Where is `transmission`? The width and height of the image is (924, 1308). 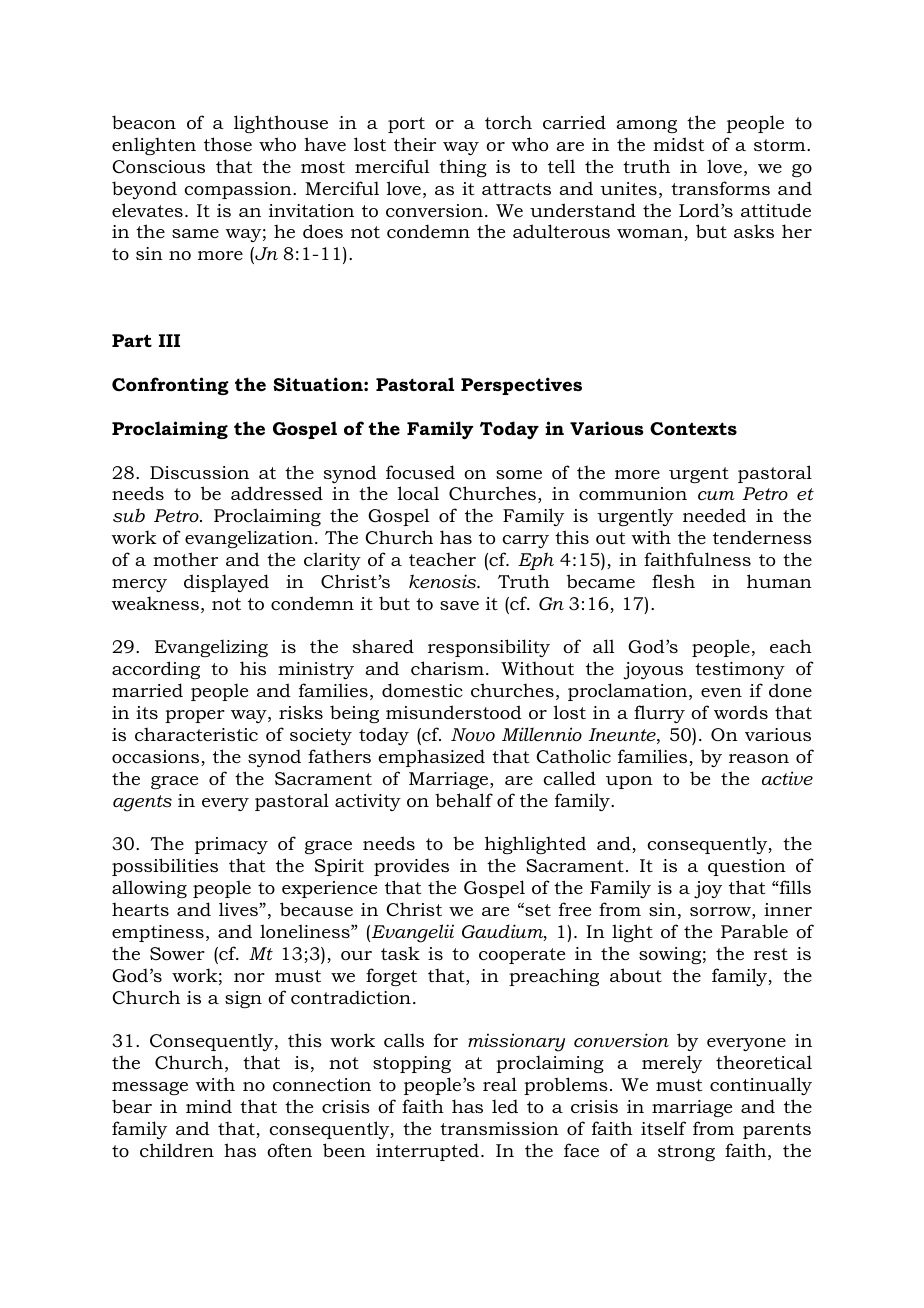
transmission is located at coordinates (499, 1128).
